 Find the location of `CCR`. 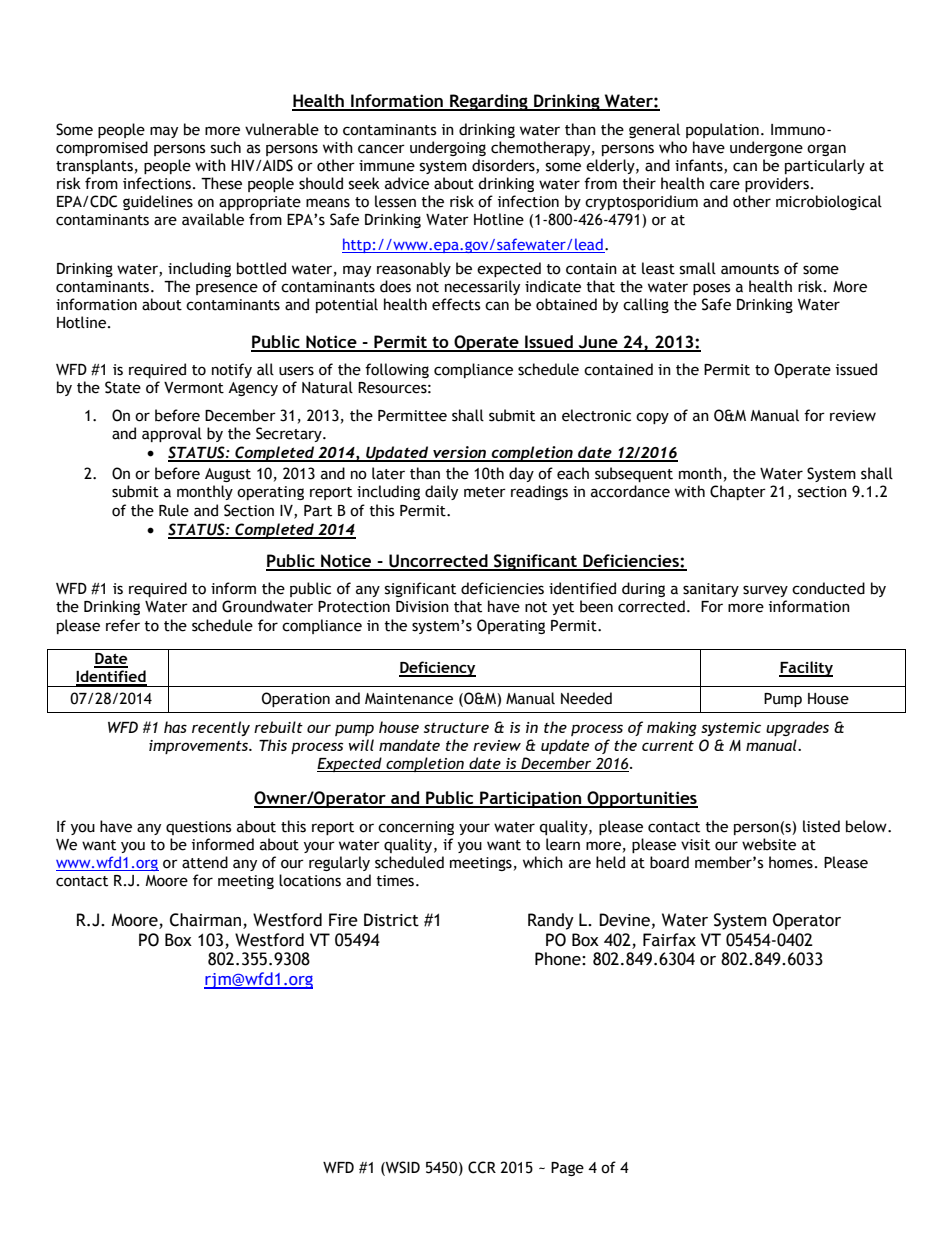

CCR is located at coordinates (482, 1167).
